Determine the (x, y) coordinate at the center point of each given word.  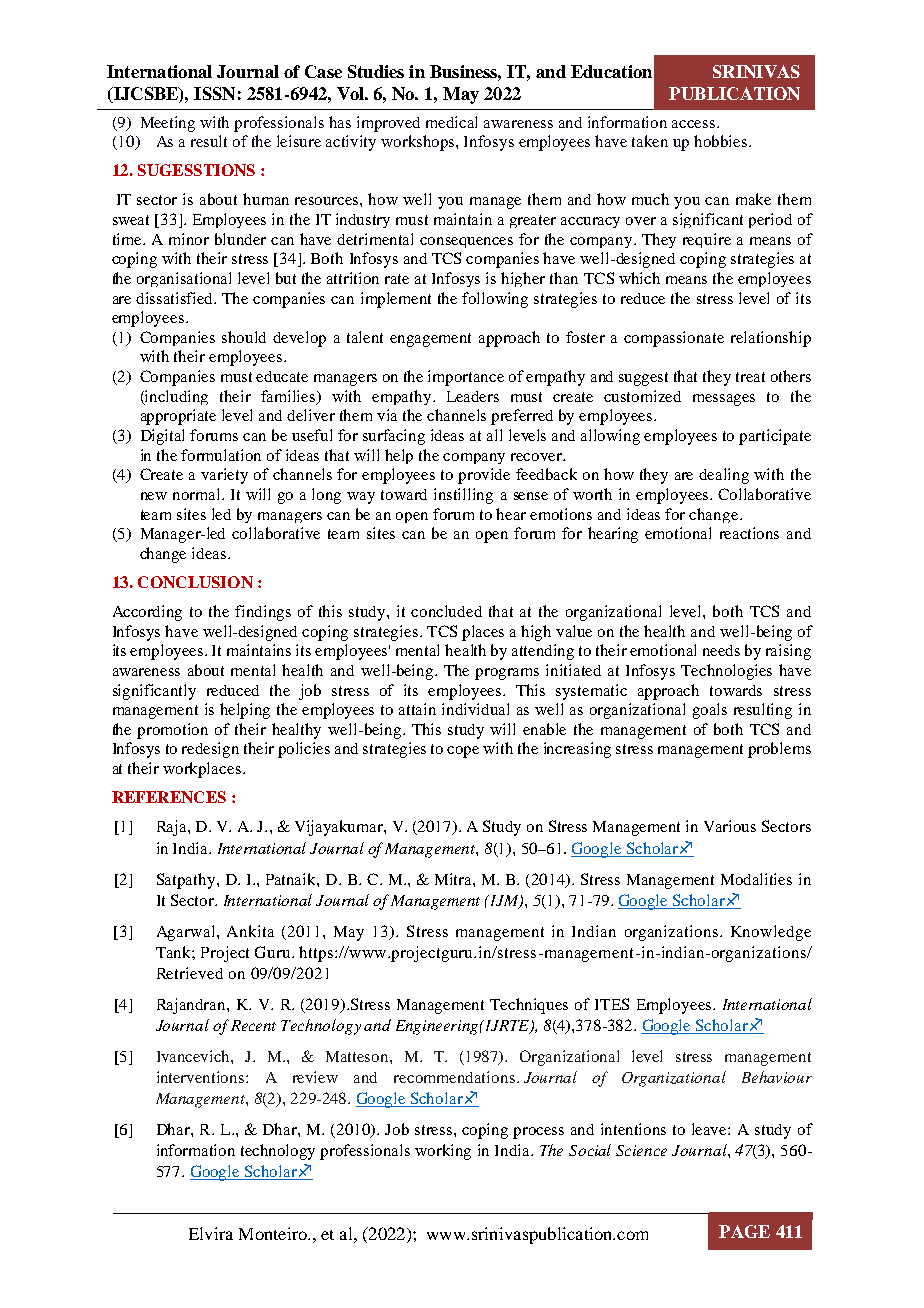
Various (730, 826)
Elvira (211, 1233)
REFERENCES (169, 797)
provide (484, 476)
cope (463, 752)
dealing (724, 476)
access (695, 124)
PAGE (744, 1231)
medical (451, 122)
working (443, 1152)
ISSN (214, 93)
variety (224, 476)
